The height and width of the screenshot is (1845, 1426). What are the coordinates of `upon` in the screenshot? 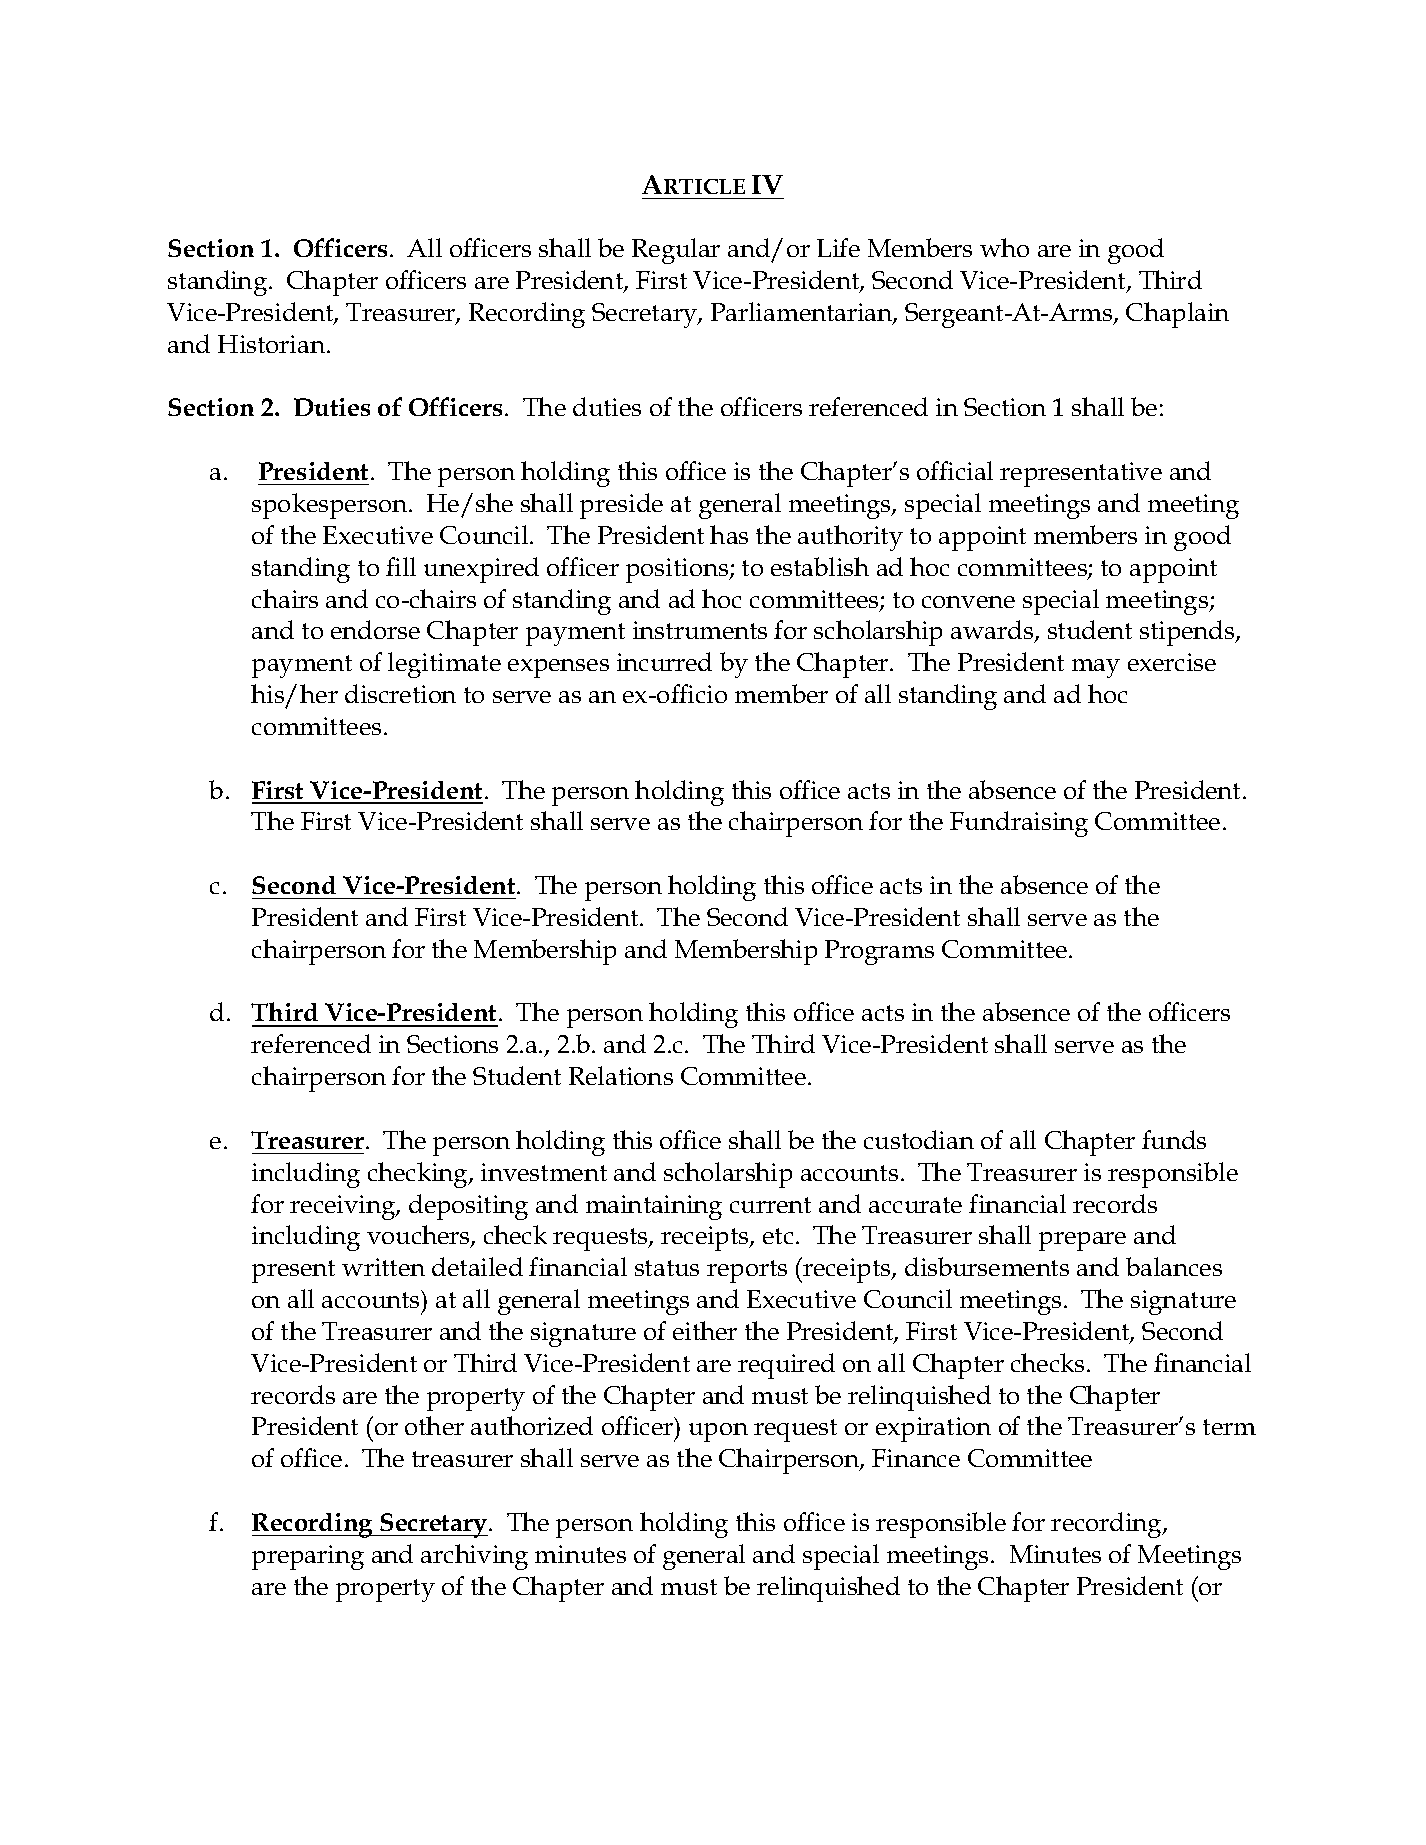 It's located at (718, 1432).
